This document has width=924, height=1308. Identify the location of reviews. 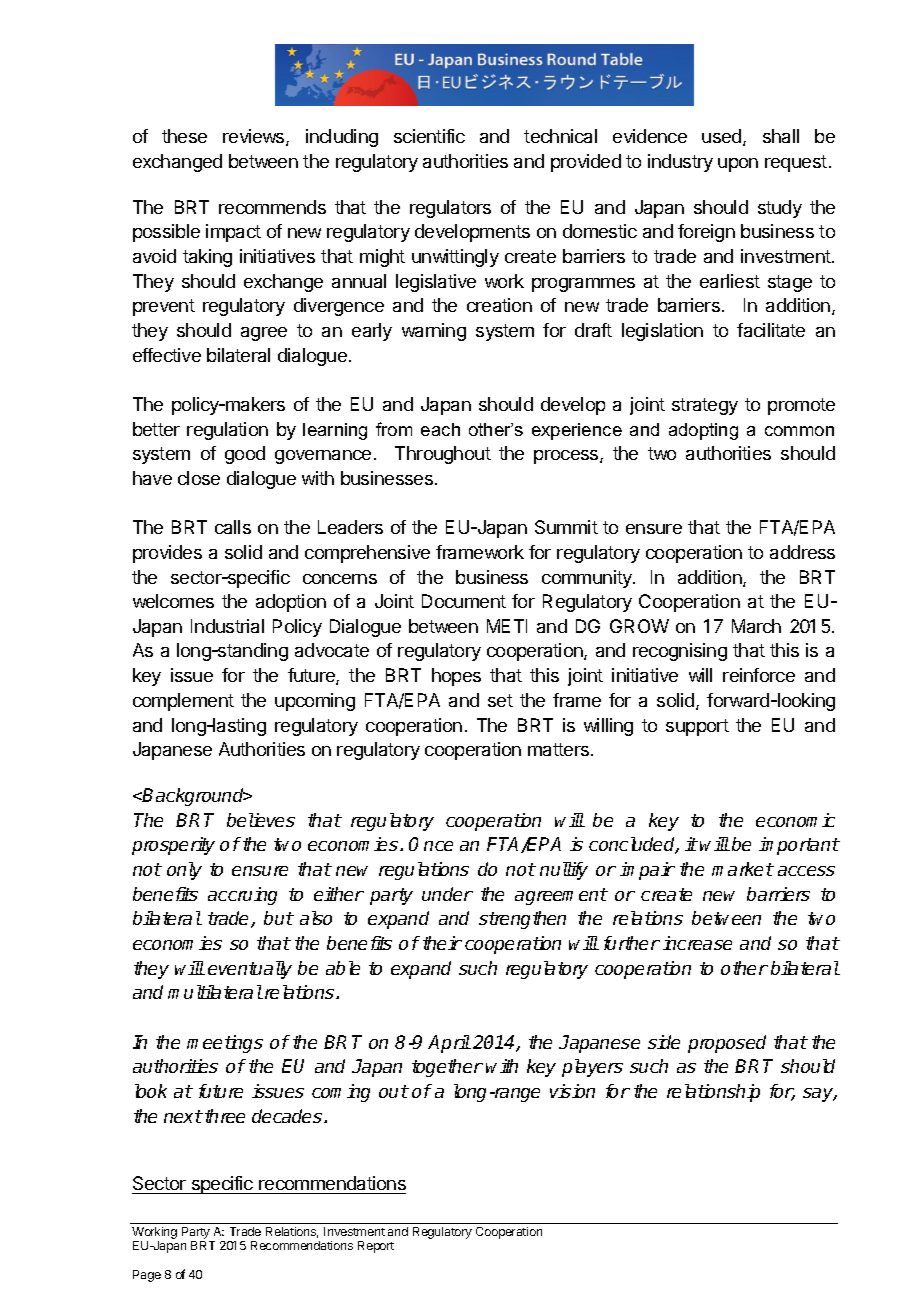
(255, 137).
